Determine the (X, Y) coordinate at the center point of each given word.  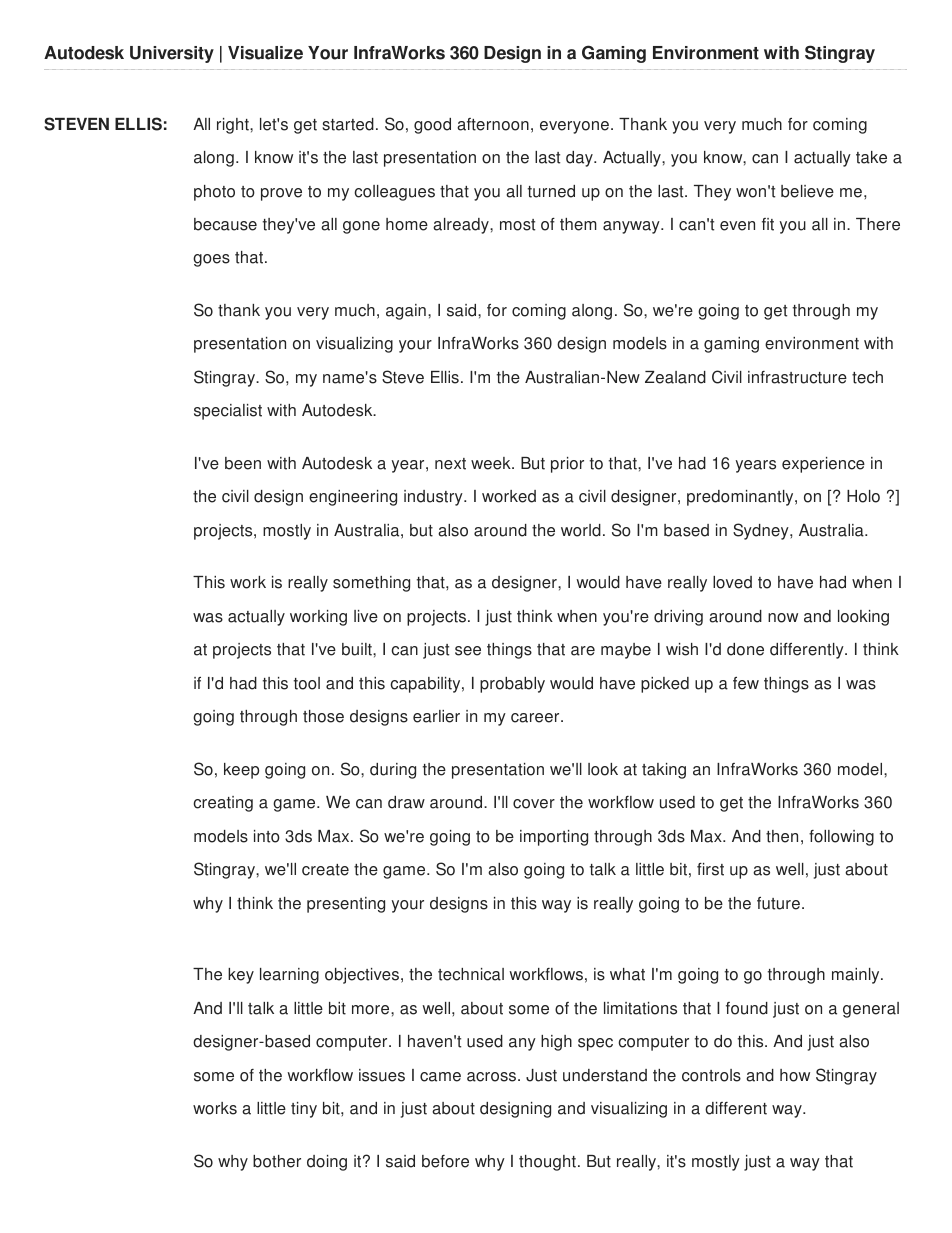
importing (554, 838)
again (406, 312)
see (468, 651)
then (782, 836)
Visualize (265, 53)
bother (277, 1161)
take (871, 157)
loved (732, 582)
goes (211, 260)
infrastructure (797, 377)
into (267, 836)
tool (307, 683)
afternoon (493, 124)
